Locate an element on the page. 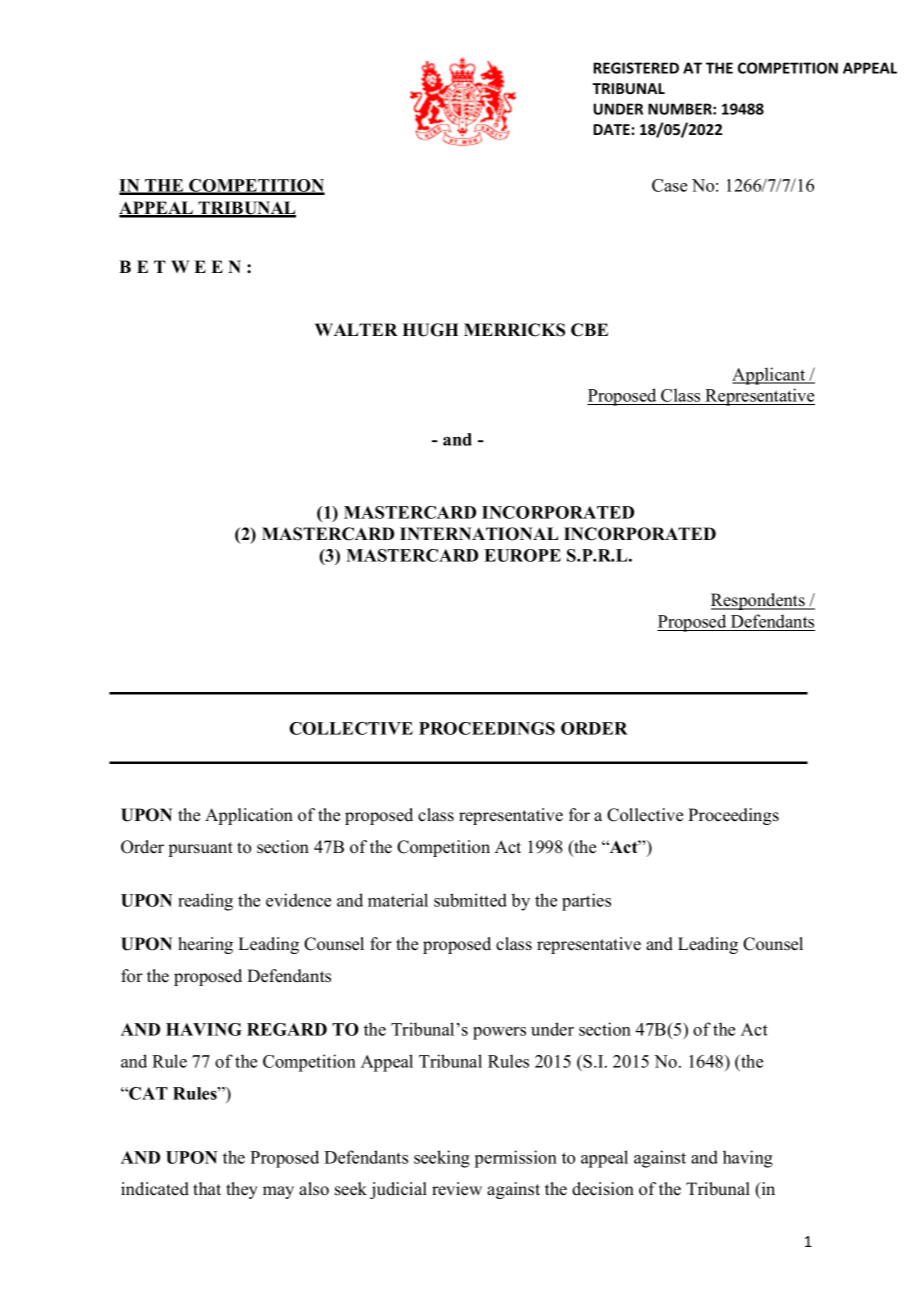 The image size is (924, 1308). submitted is located at coordinates (470, 900).
